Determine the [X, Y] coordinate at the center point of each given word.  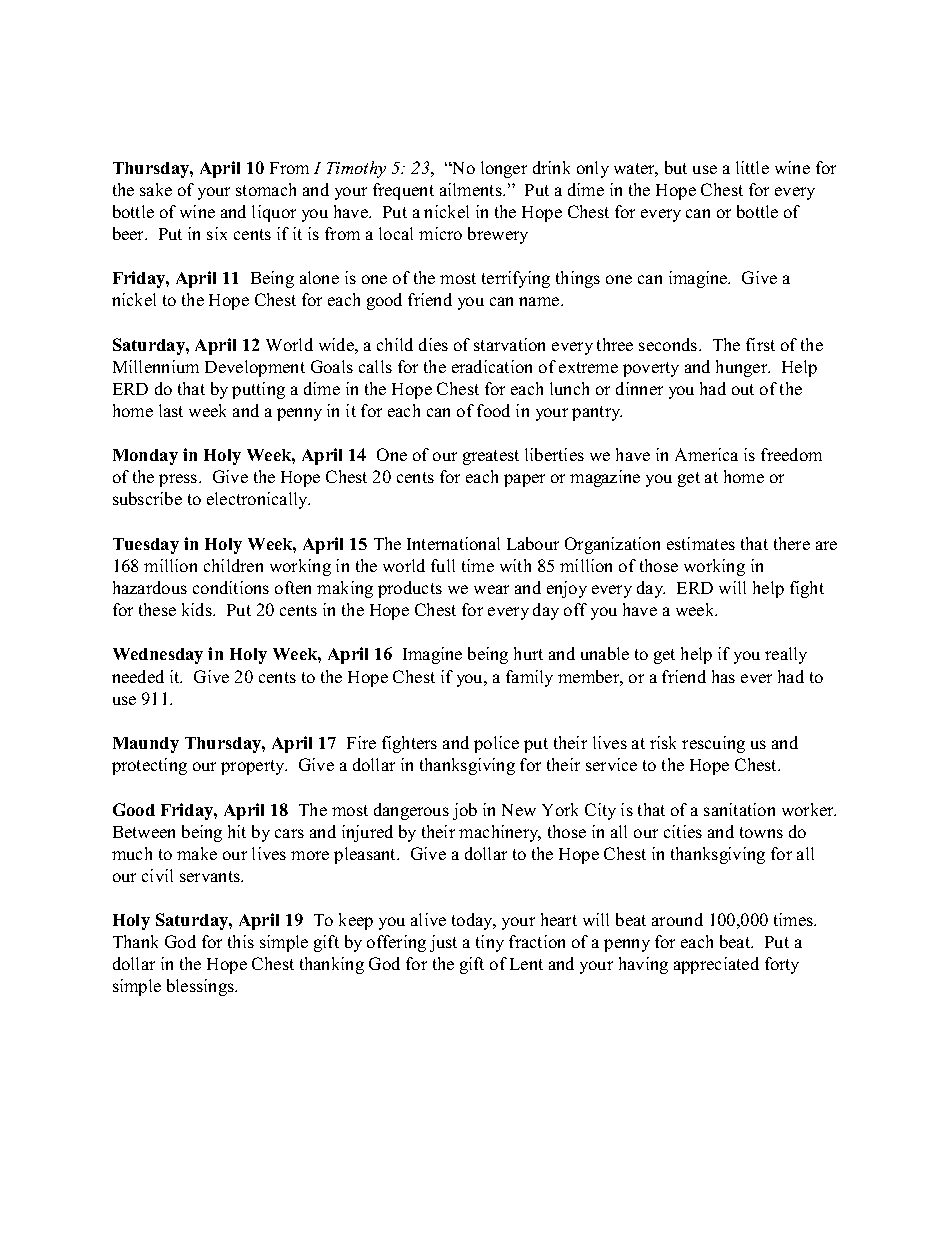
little [752, 167]
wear [491, 589]
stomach [266, 189]
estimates [701, 543]
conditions [231, 587]
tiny [490, 943]
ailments [472, 189]
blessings [202, 987]
